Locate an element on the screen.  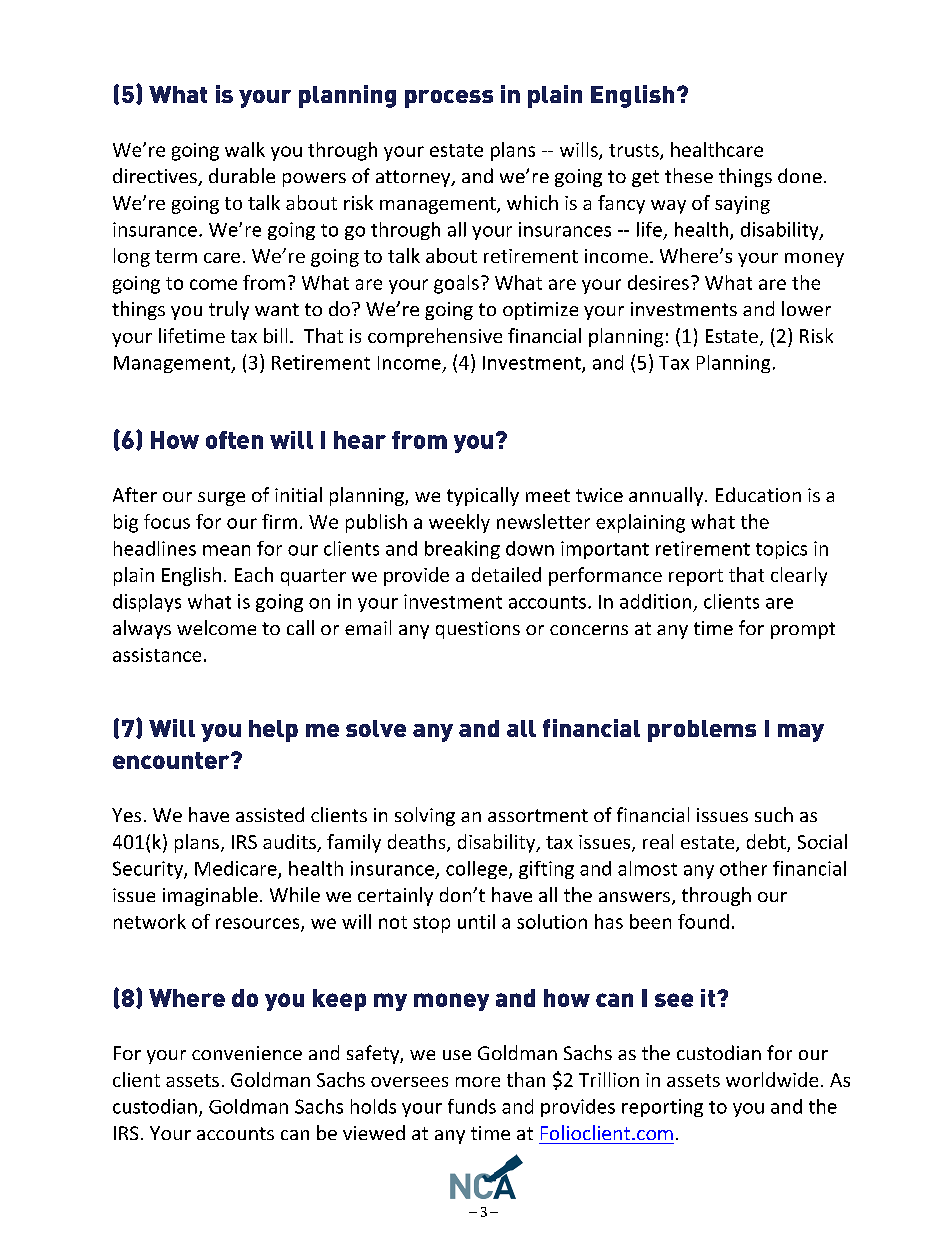
questions is located at coordinates (478, 630).
